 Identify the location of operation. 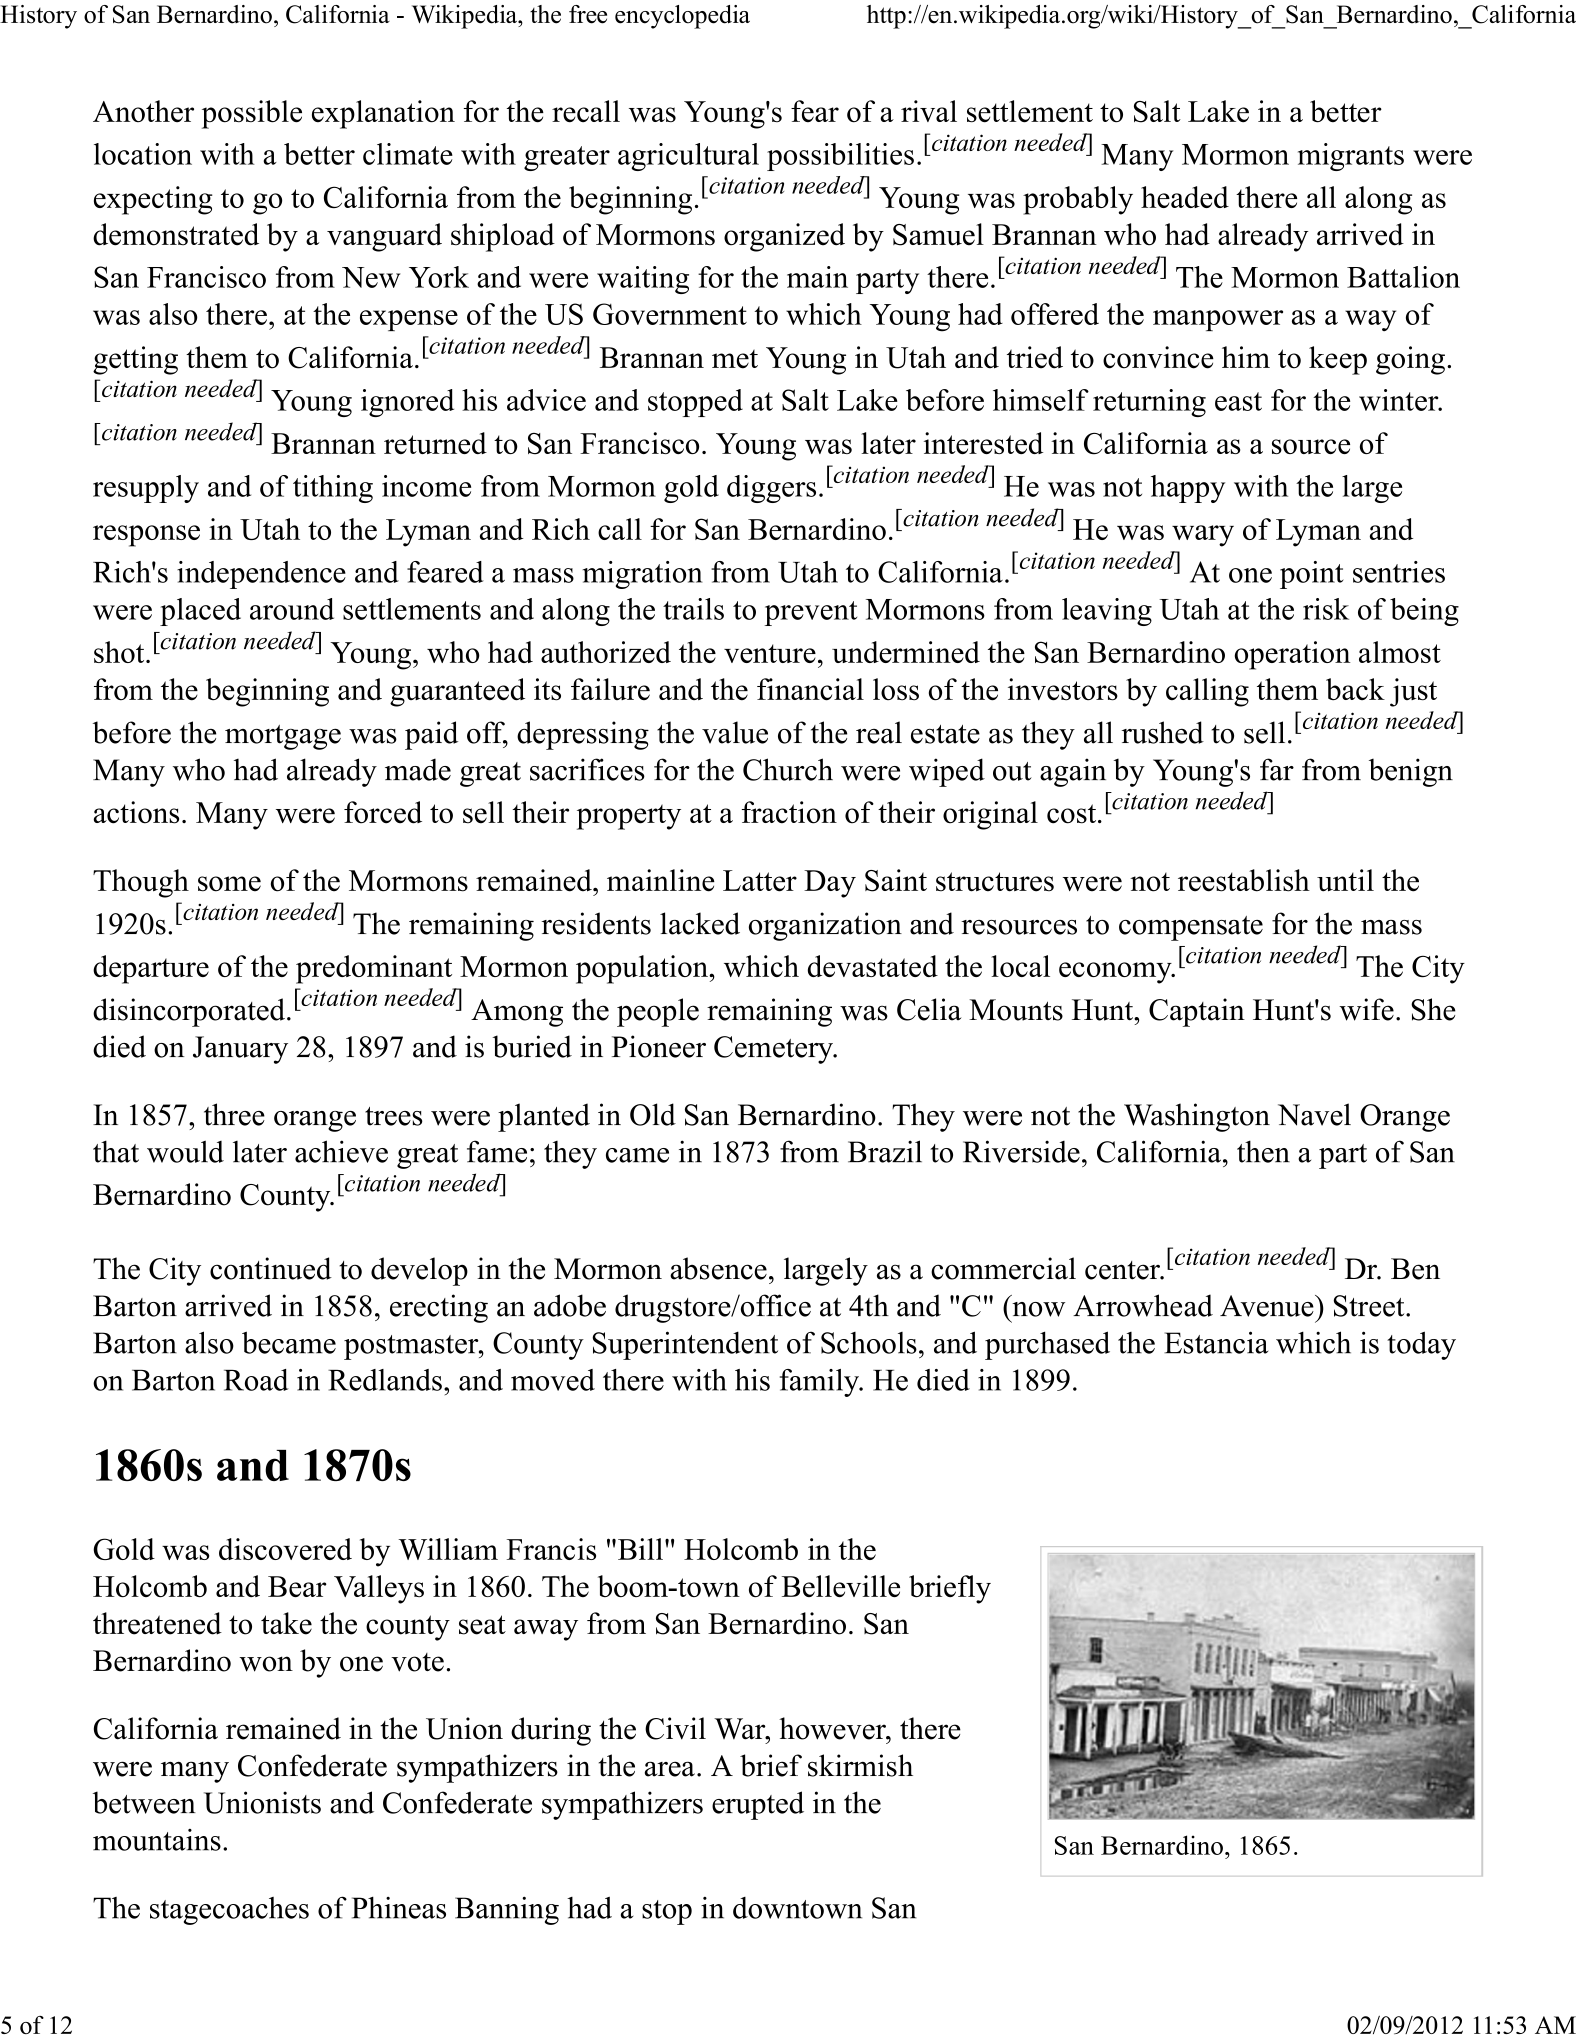
(1292, 655).
